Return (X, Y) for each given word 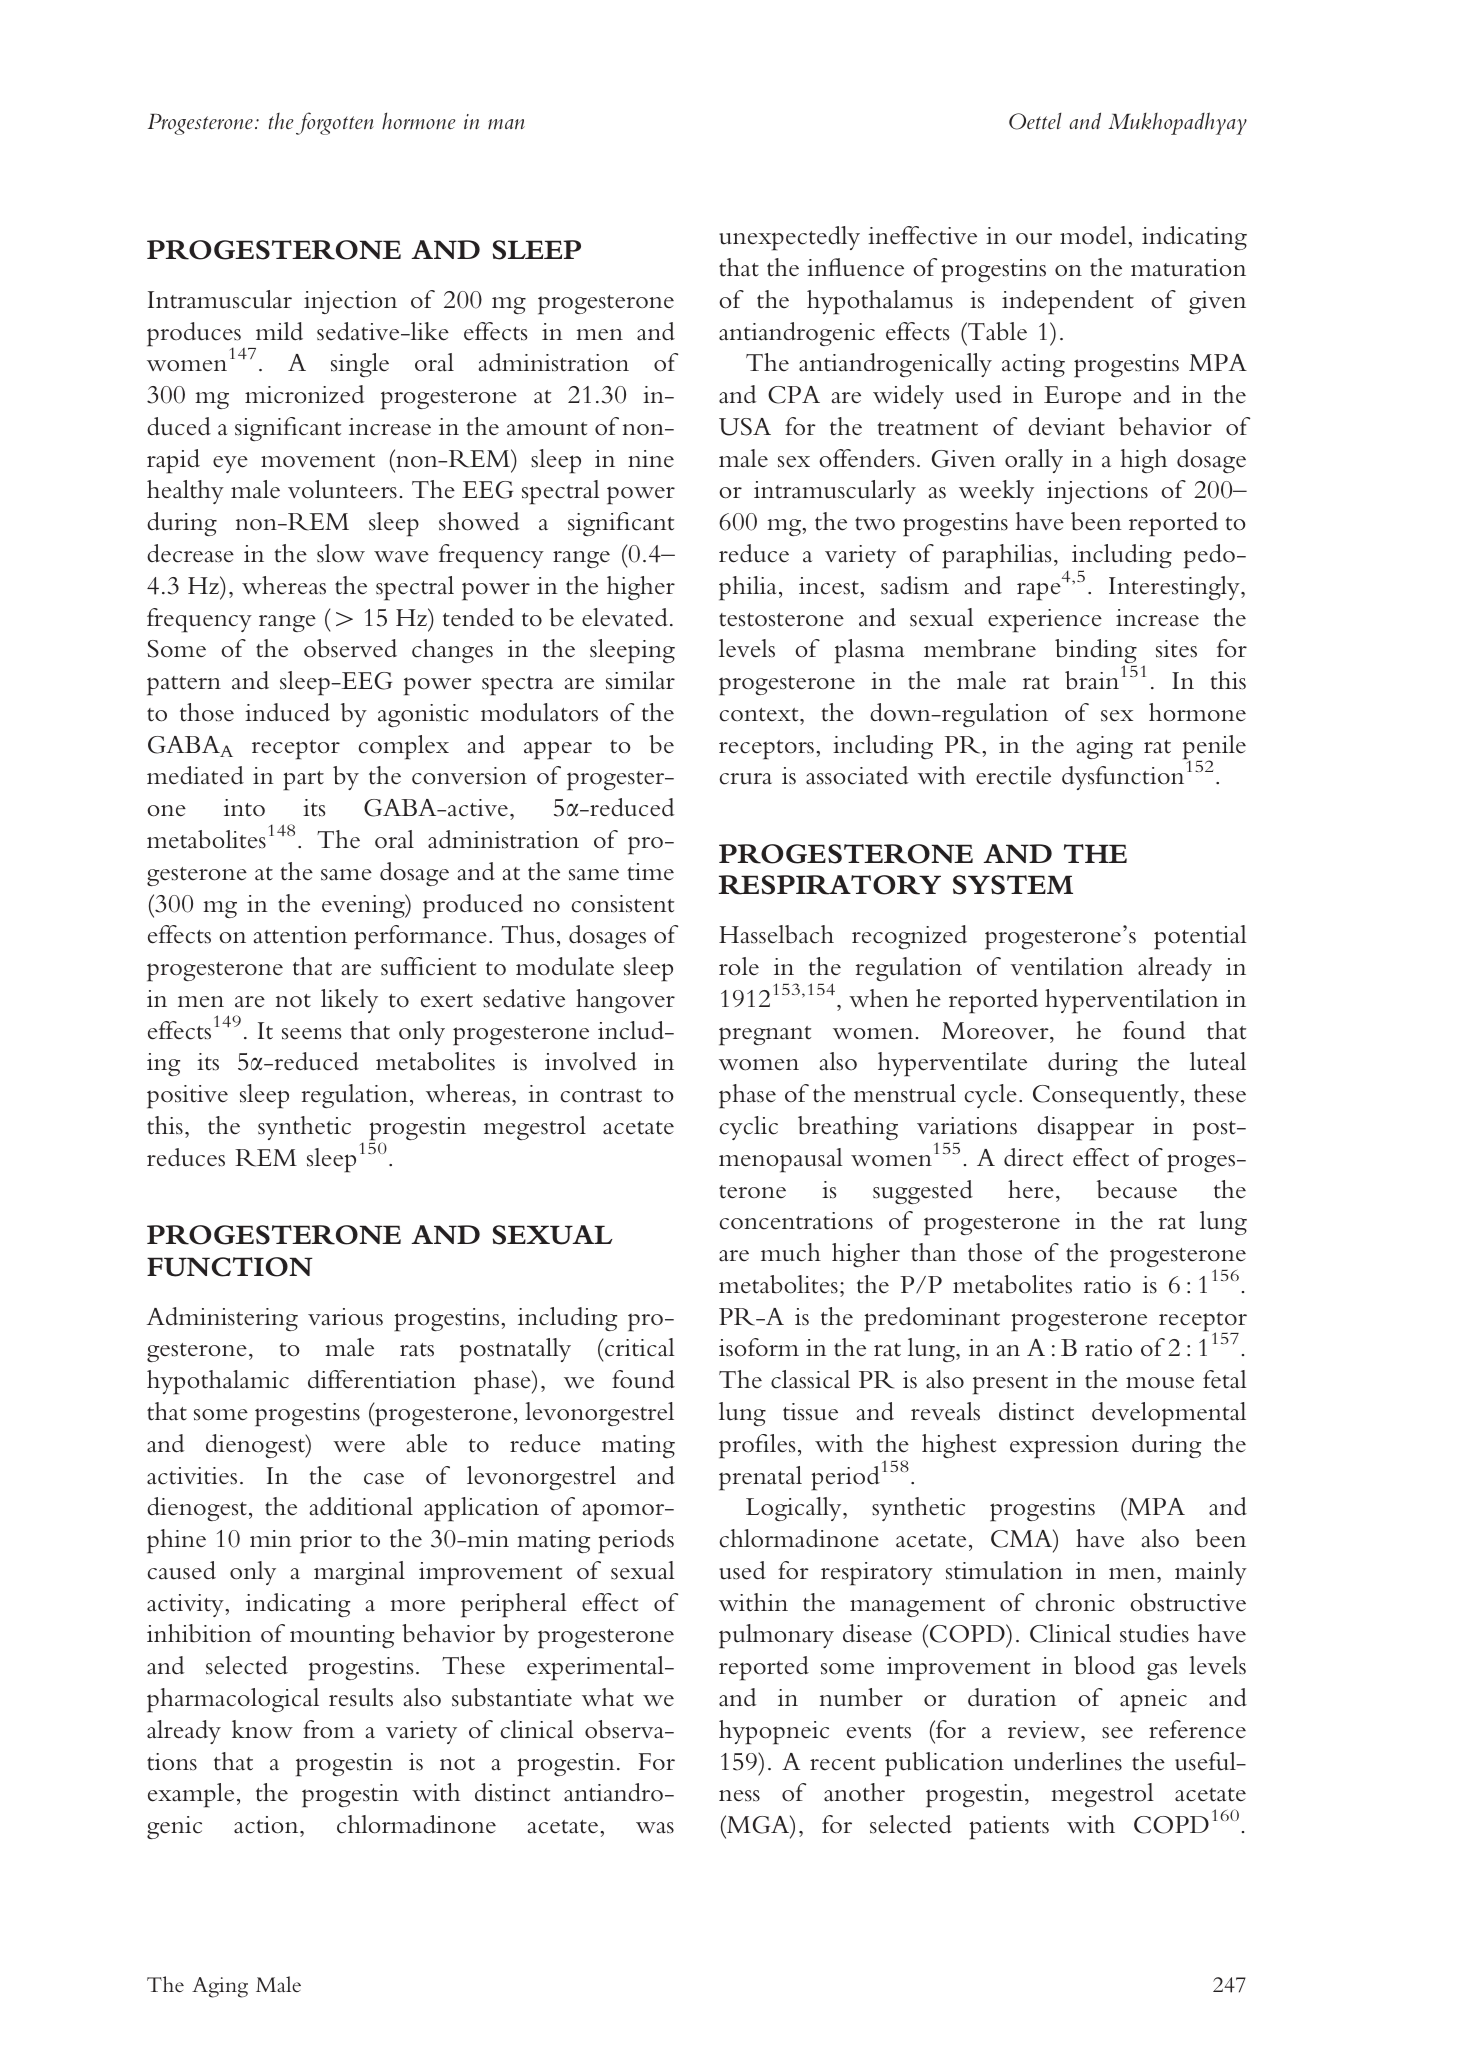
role (739, 966)
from (329, 1729)
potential (1200, 937)
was (655, 1828)
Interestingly (1175, 588)
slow (341, 553)
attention (300, 935)
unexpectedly (789, 238)
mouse (1160, 1383)
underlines (1068, 1761)
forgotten (335, 123)
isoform (759, 1347)
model (1094, 235)
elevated (625, 617)
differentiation (382, 1379)
